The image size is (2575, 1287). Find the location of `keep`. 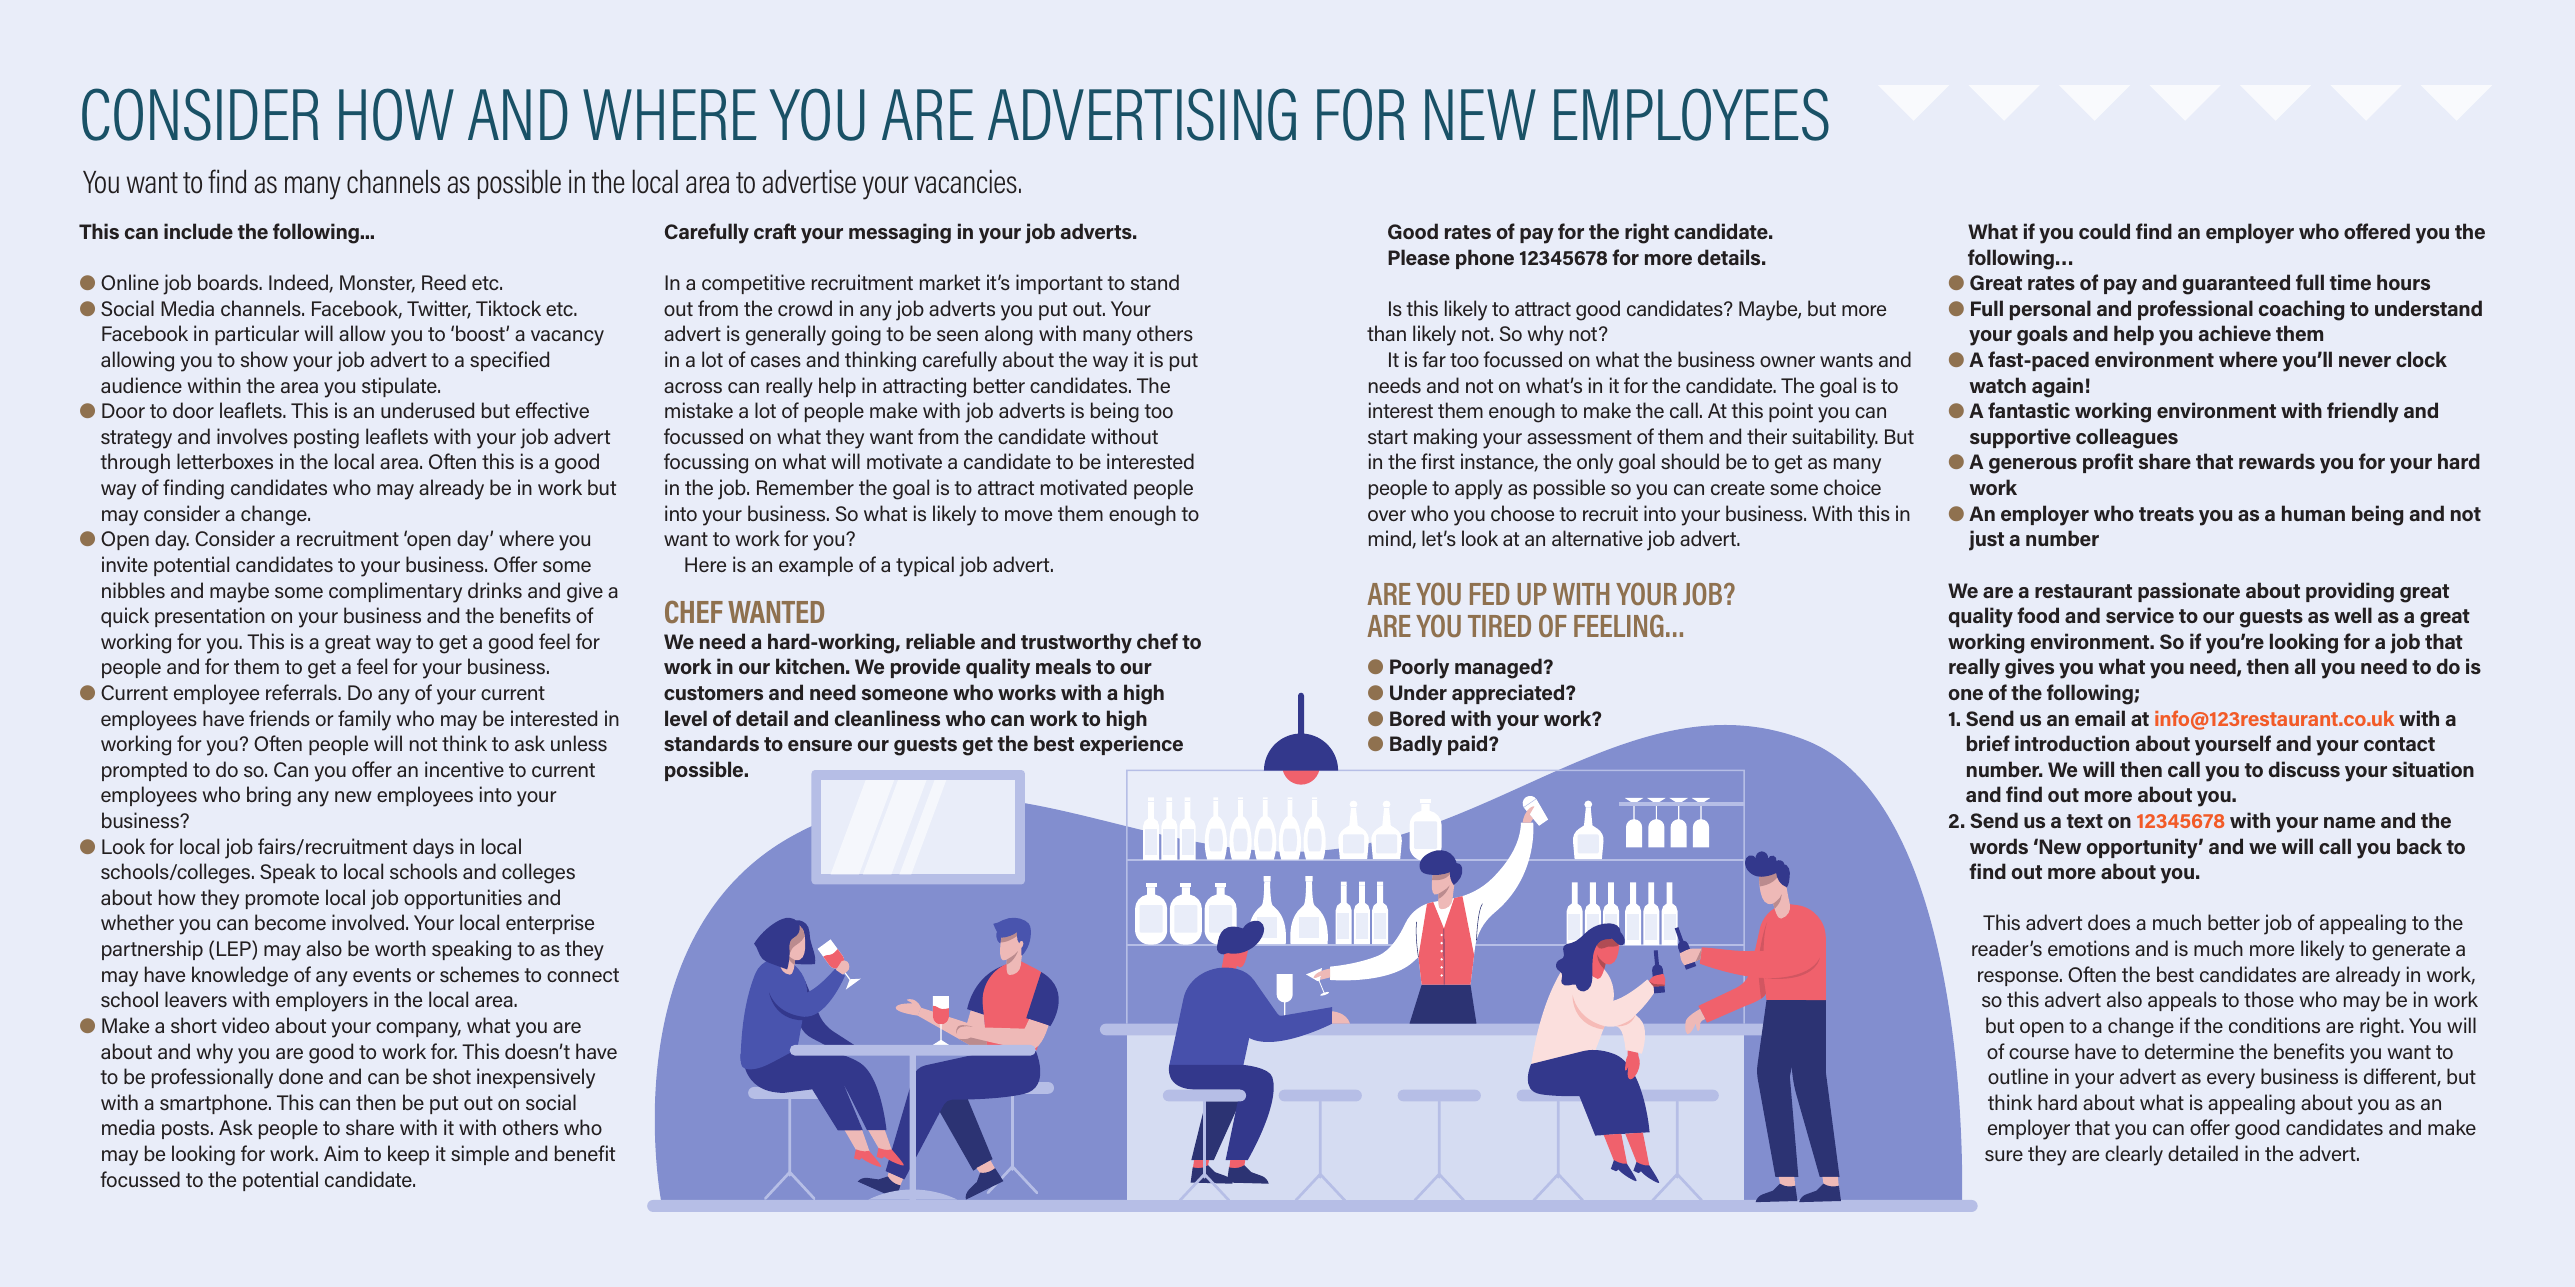

keep is located at coordinates (408, 1155).
